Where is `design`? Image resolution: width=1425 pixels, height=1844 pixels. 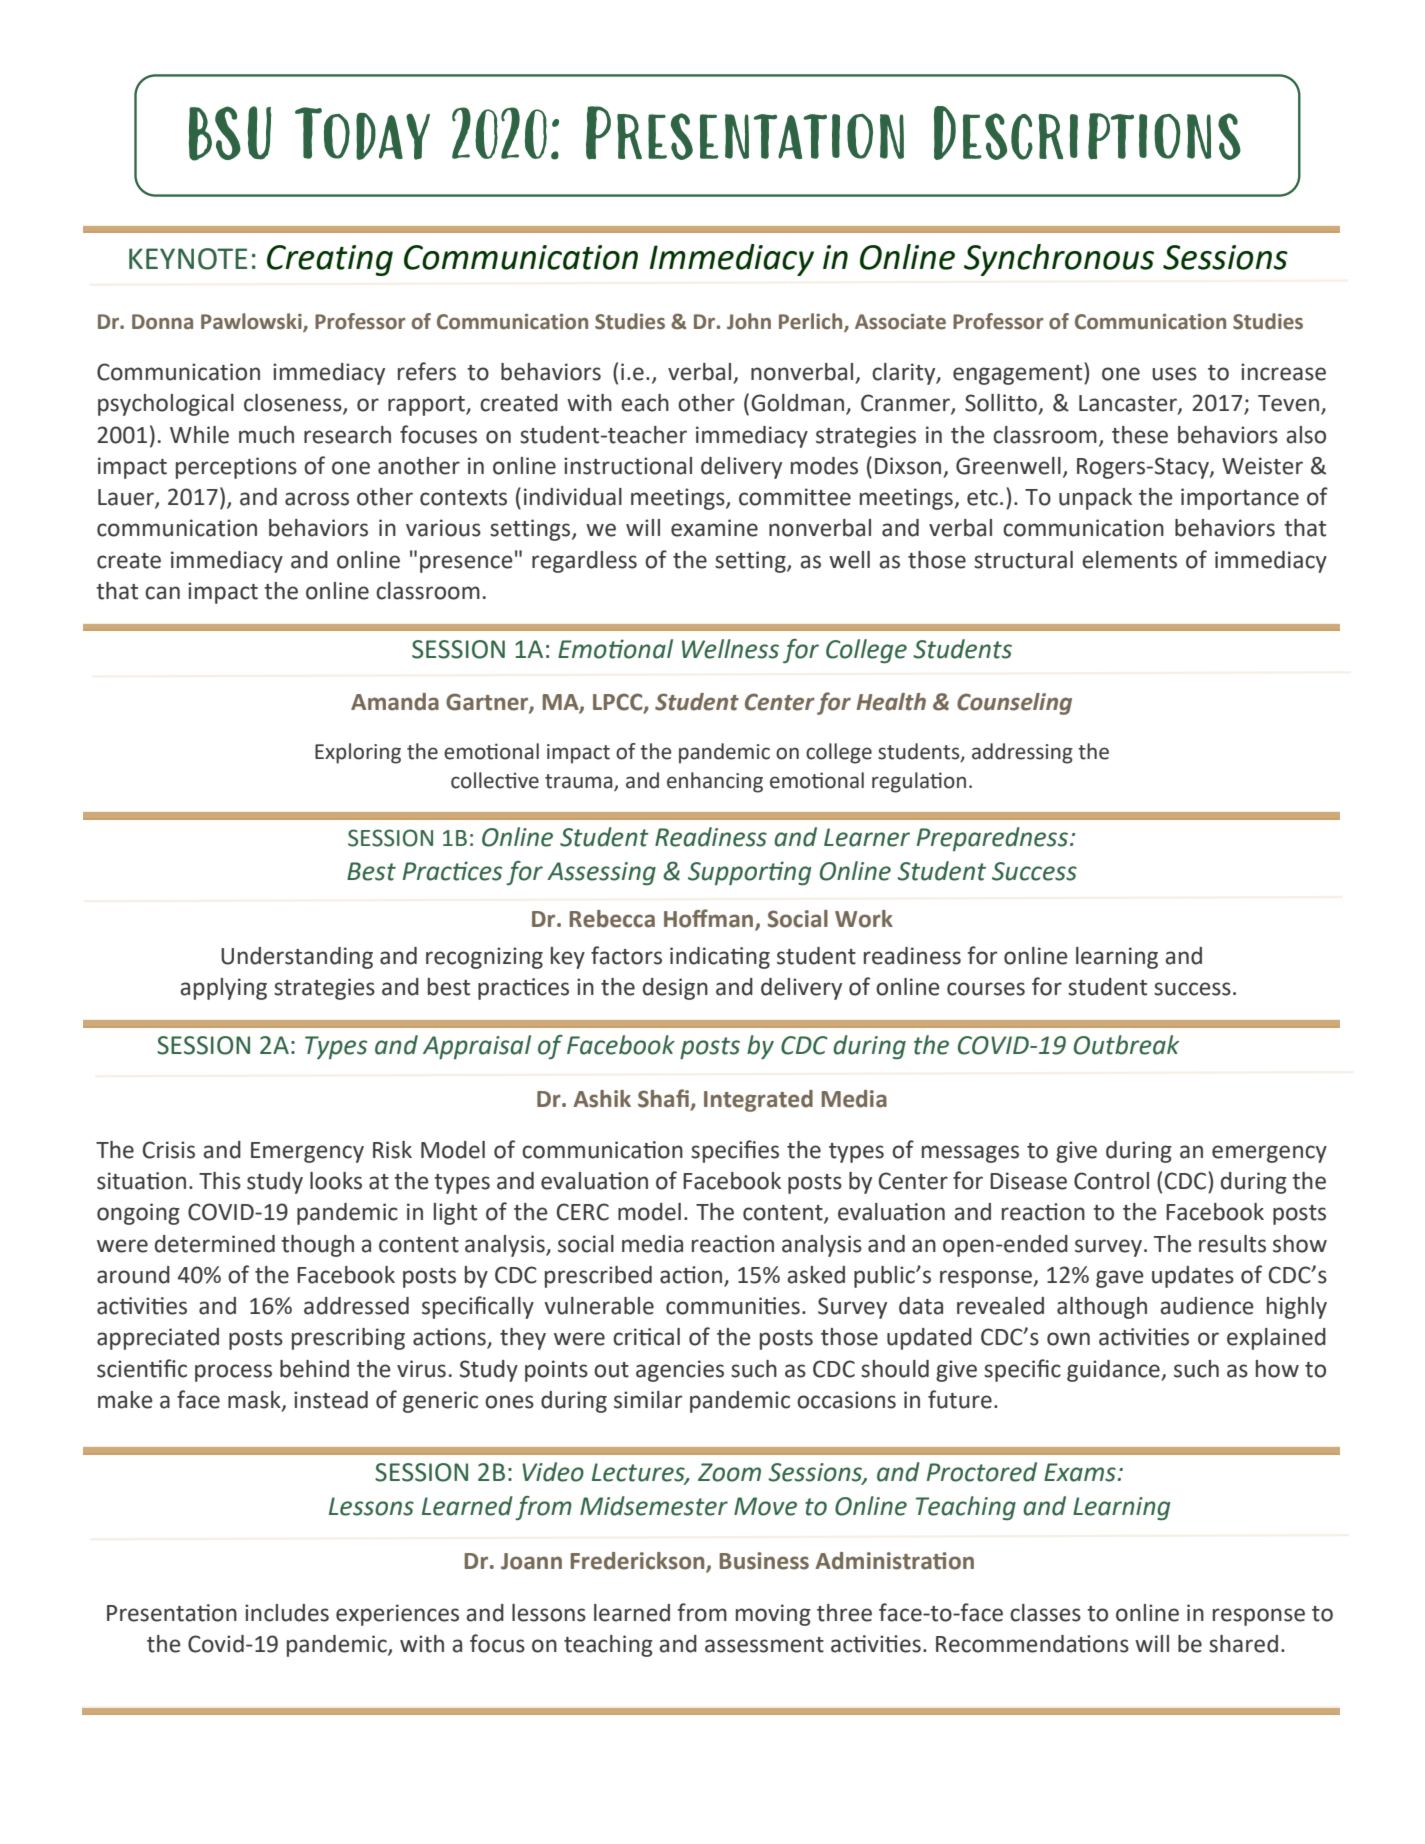 design is located at coordinates (675, 989).
